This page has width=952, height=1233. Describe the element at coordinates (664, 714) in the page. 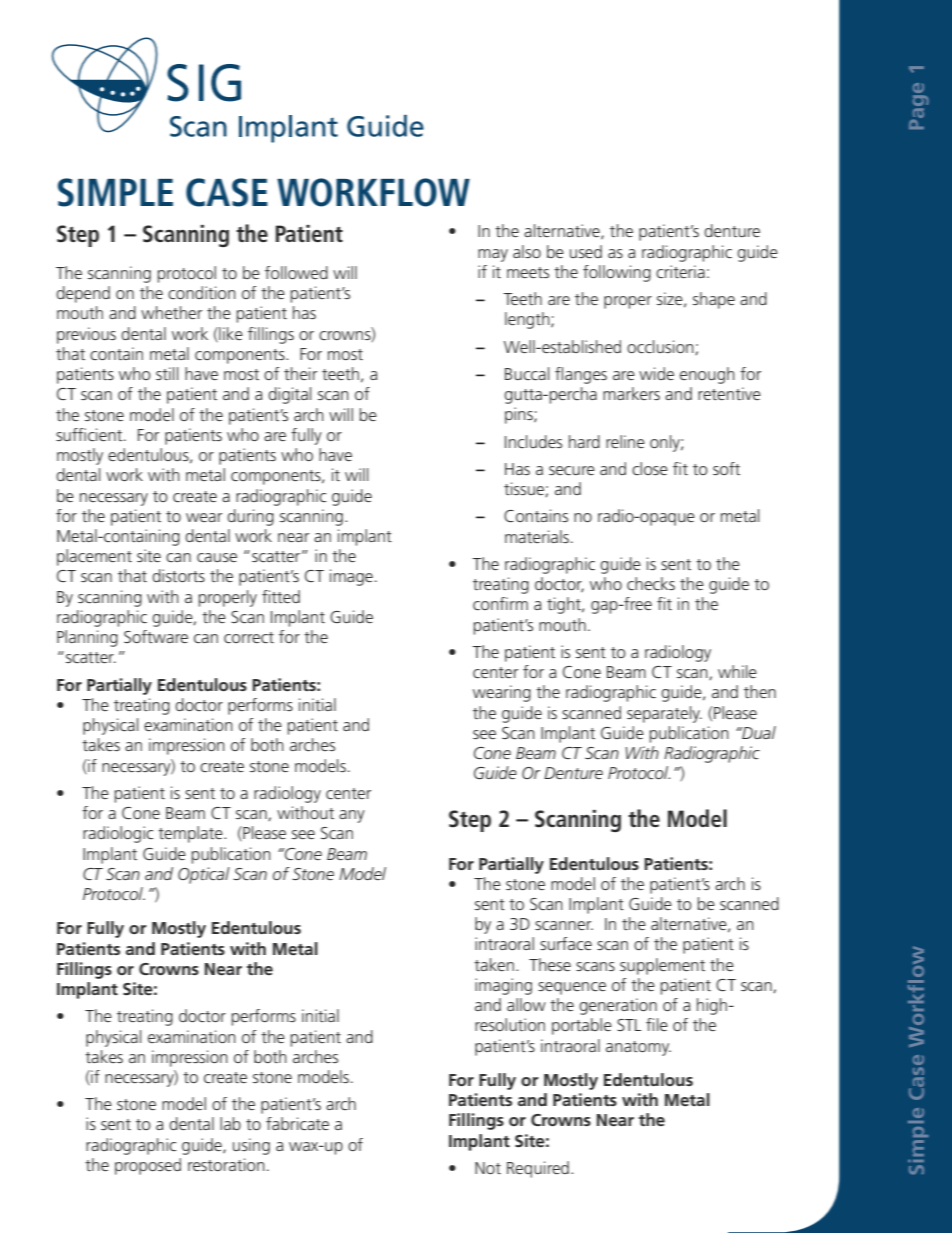

I see `separately` at that location.
